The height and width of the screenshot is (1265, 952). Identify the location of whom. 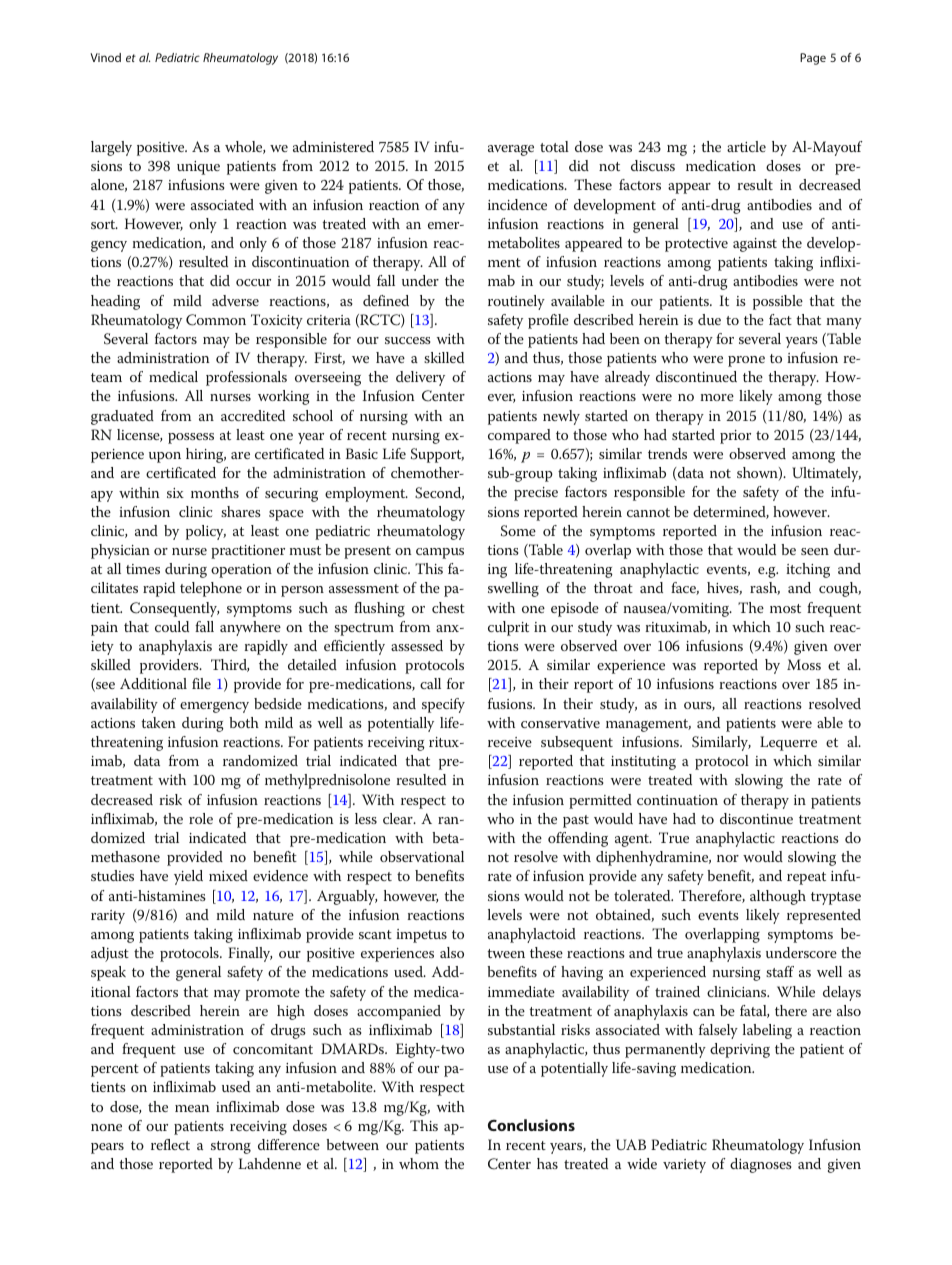
(419, 1163).
